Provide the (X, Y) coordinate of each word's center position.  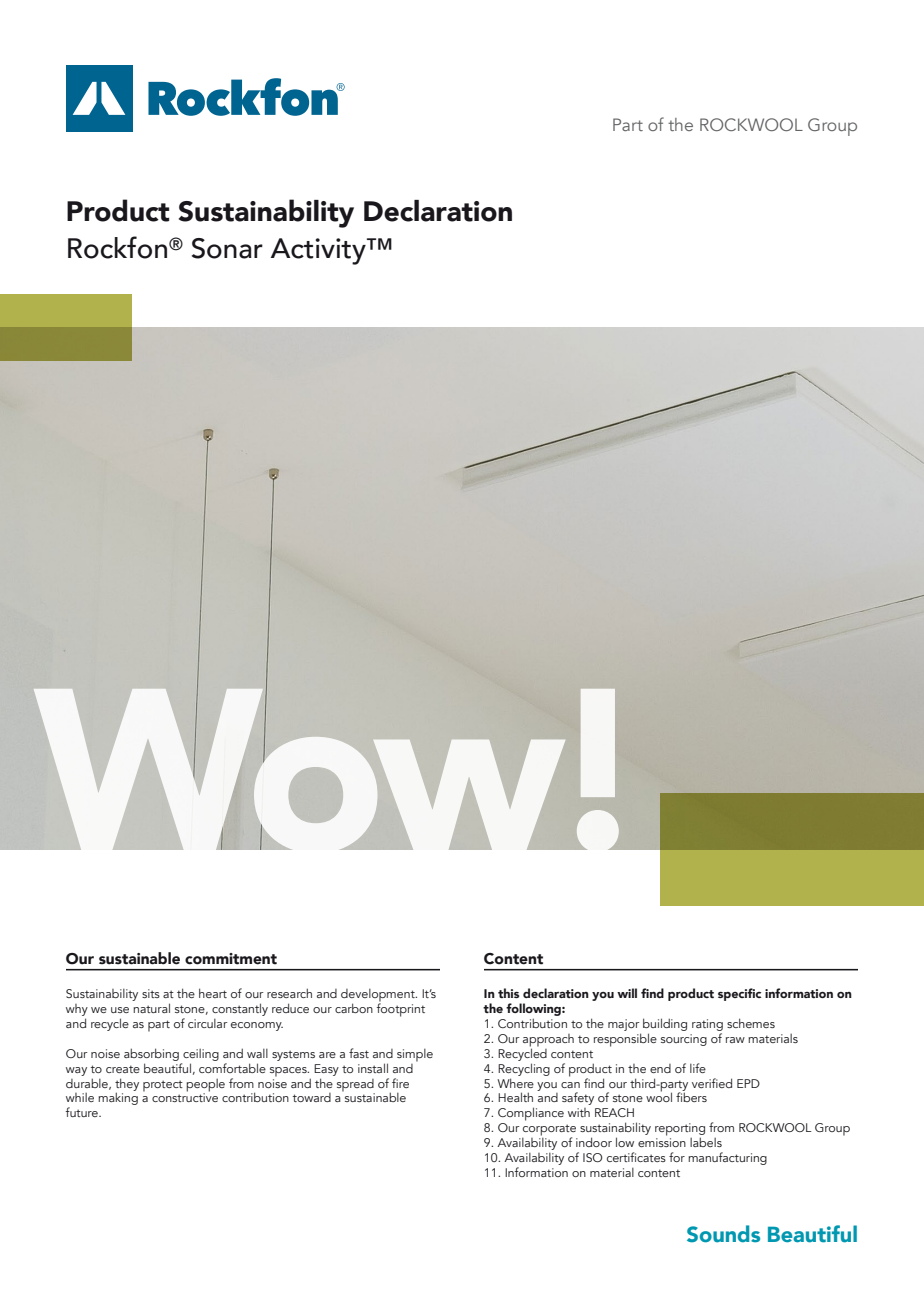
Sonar (227, 248)
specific (739, 994)
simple (415, 1055)
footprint (400, 1009)
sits (151, 993)
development (379, 996)
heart (213, 993)
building (665, 1024)
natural (151, 1008)
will (627, 993)
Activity (319, 251)
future (82, 1112)
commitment (231, 959)
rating (707, 1025)
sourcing (684, 1040)
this (508, 993)
